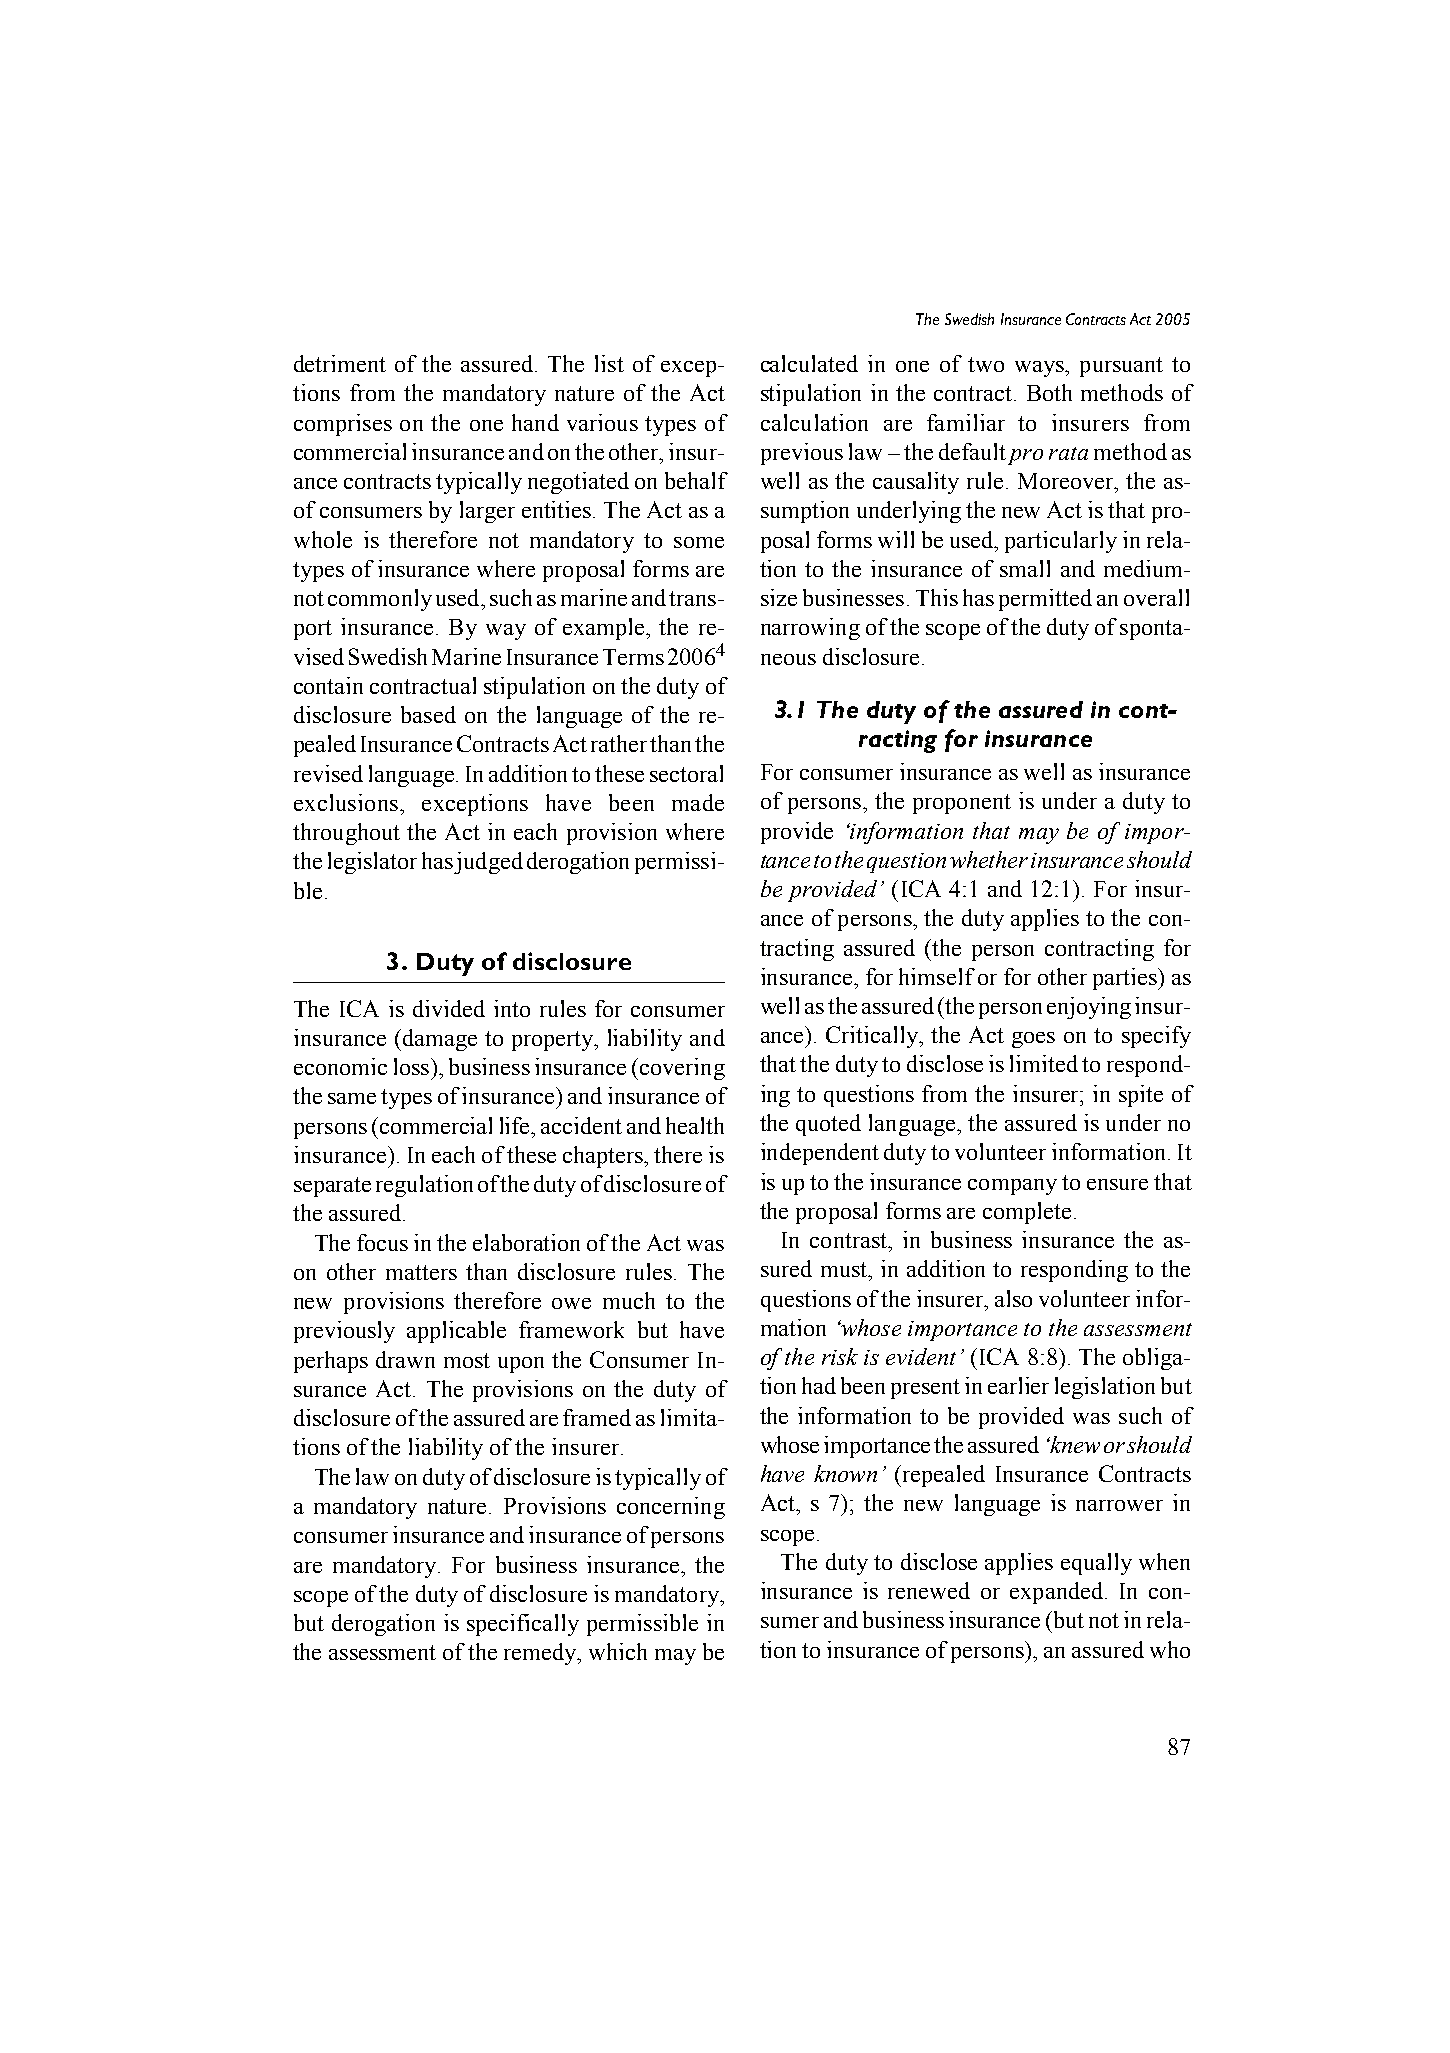 This screenshot has height=2053, width=1450. I want to click on calculated, so click(809, 363).
